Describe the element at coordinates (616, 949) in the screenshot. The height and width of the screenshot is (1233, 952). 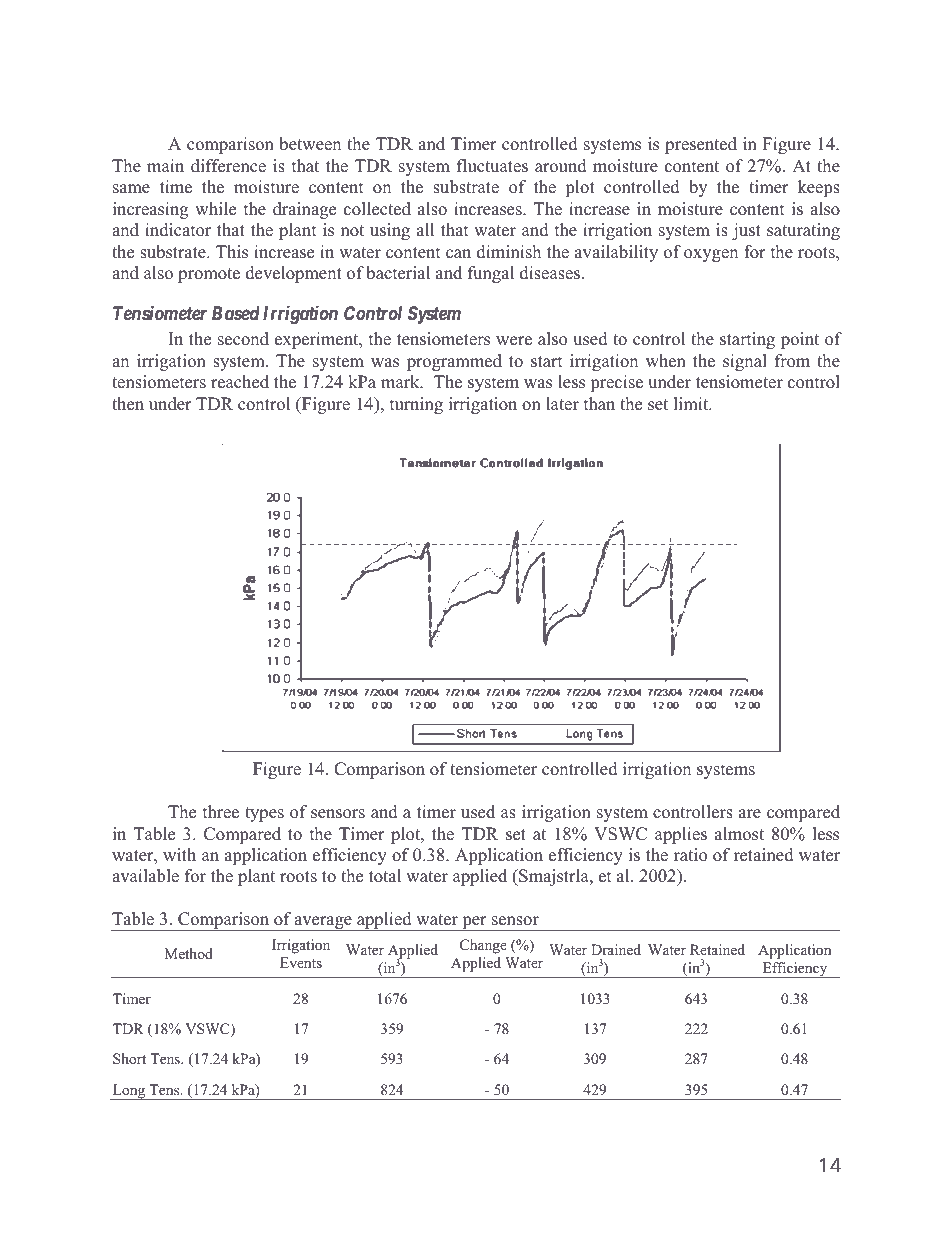
I see `Drained` at that location.
